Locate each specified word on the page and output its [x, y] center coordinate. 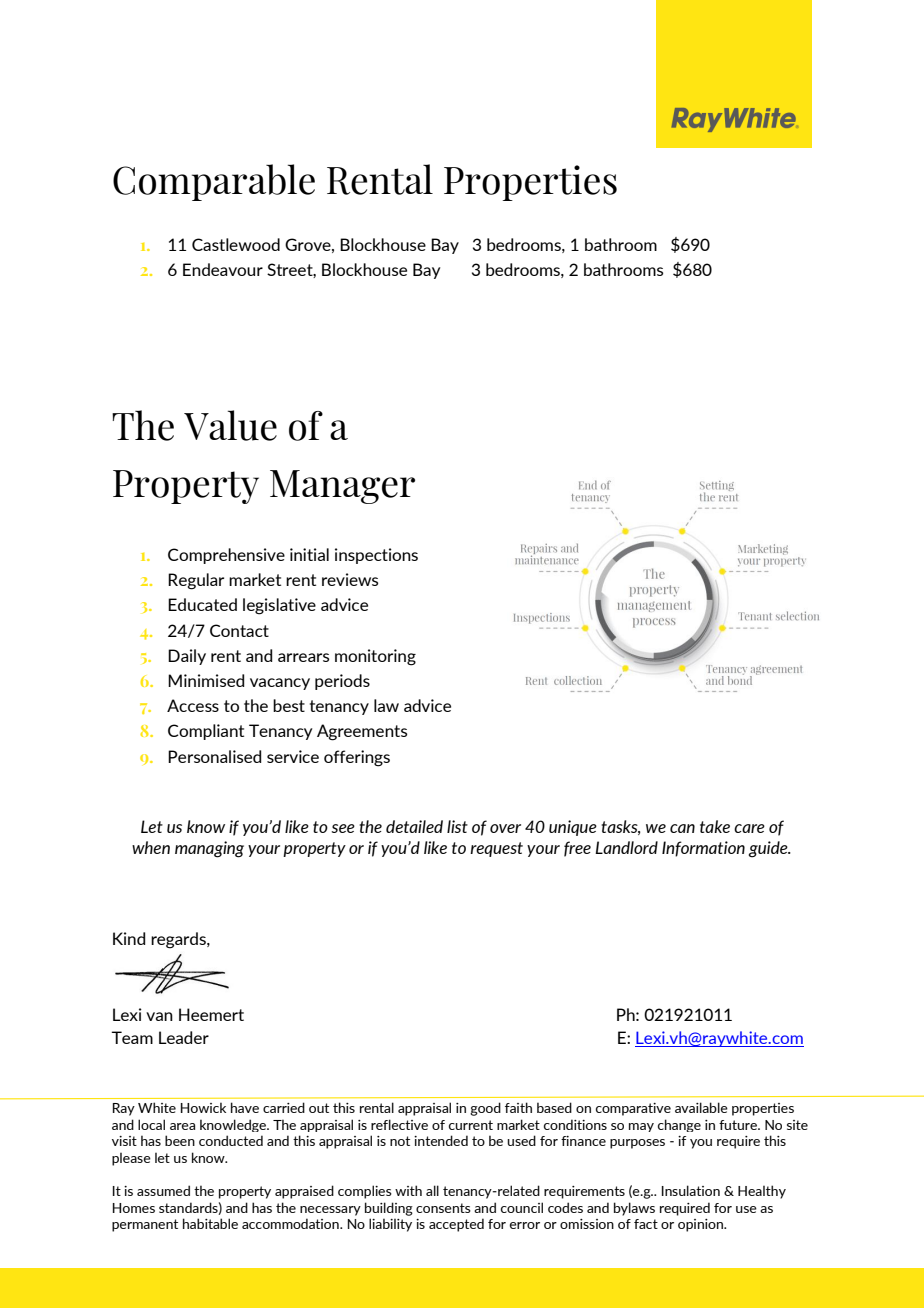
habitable [210, 1223]
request [496, 849]
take [715, 826]
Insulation [691, 1190]
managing [209, 849]
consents [443, 1208]
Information [703, 849]
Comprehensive [226, 556]
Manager [342, 487]
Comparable [214, 182]
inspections [376, 556]
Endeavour [223, 269]
